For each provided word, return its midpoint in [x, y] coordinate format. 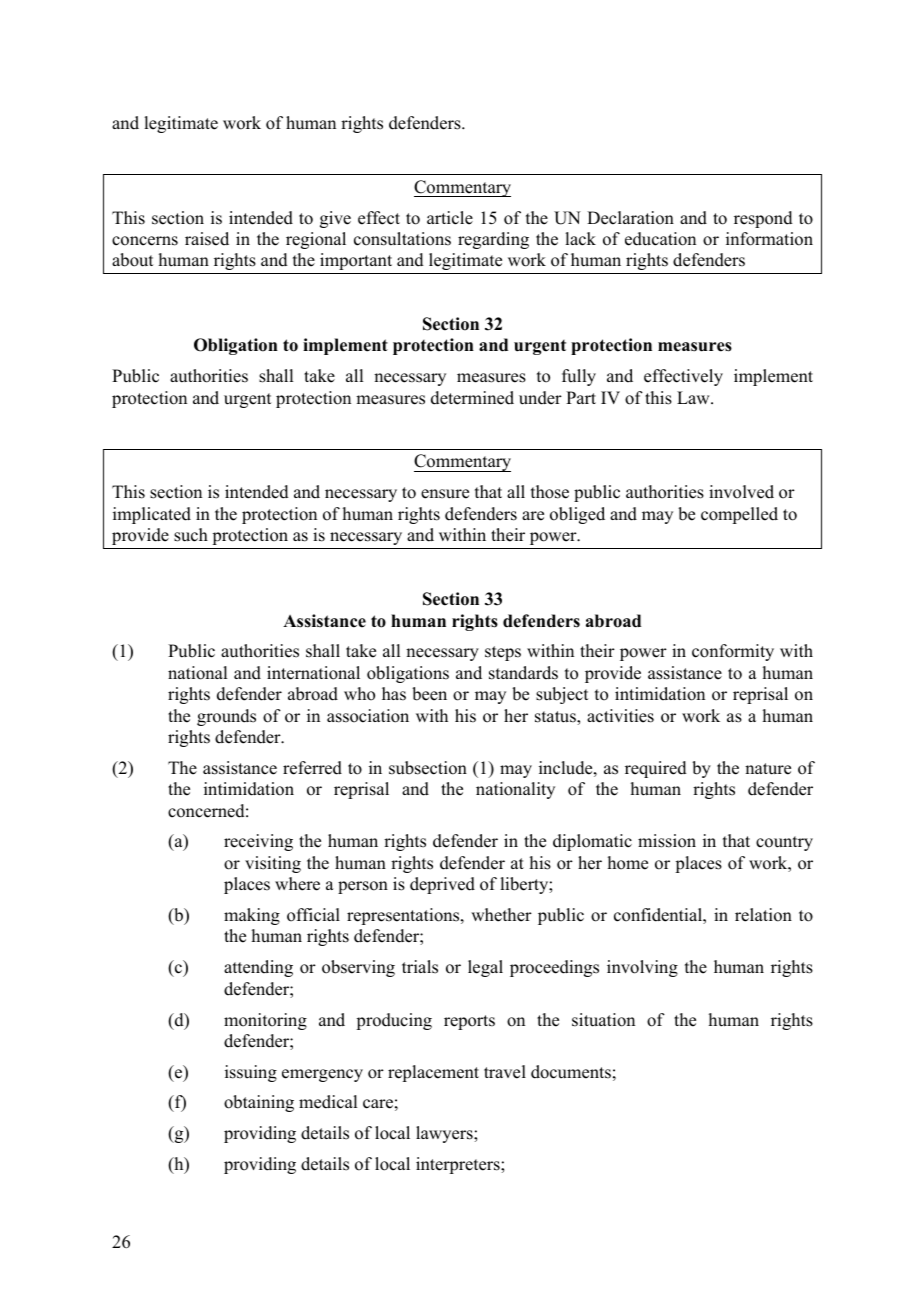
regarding [493, 240]
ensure [445, 494]
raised [207, 239]
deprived [442, 885]
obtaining [259, 1103]
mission [667, 841]
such [191, 535]
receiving [258, 842]
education [660, 239]
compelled [739, 515]
